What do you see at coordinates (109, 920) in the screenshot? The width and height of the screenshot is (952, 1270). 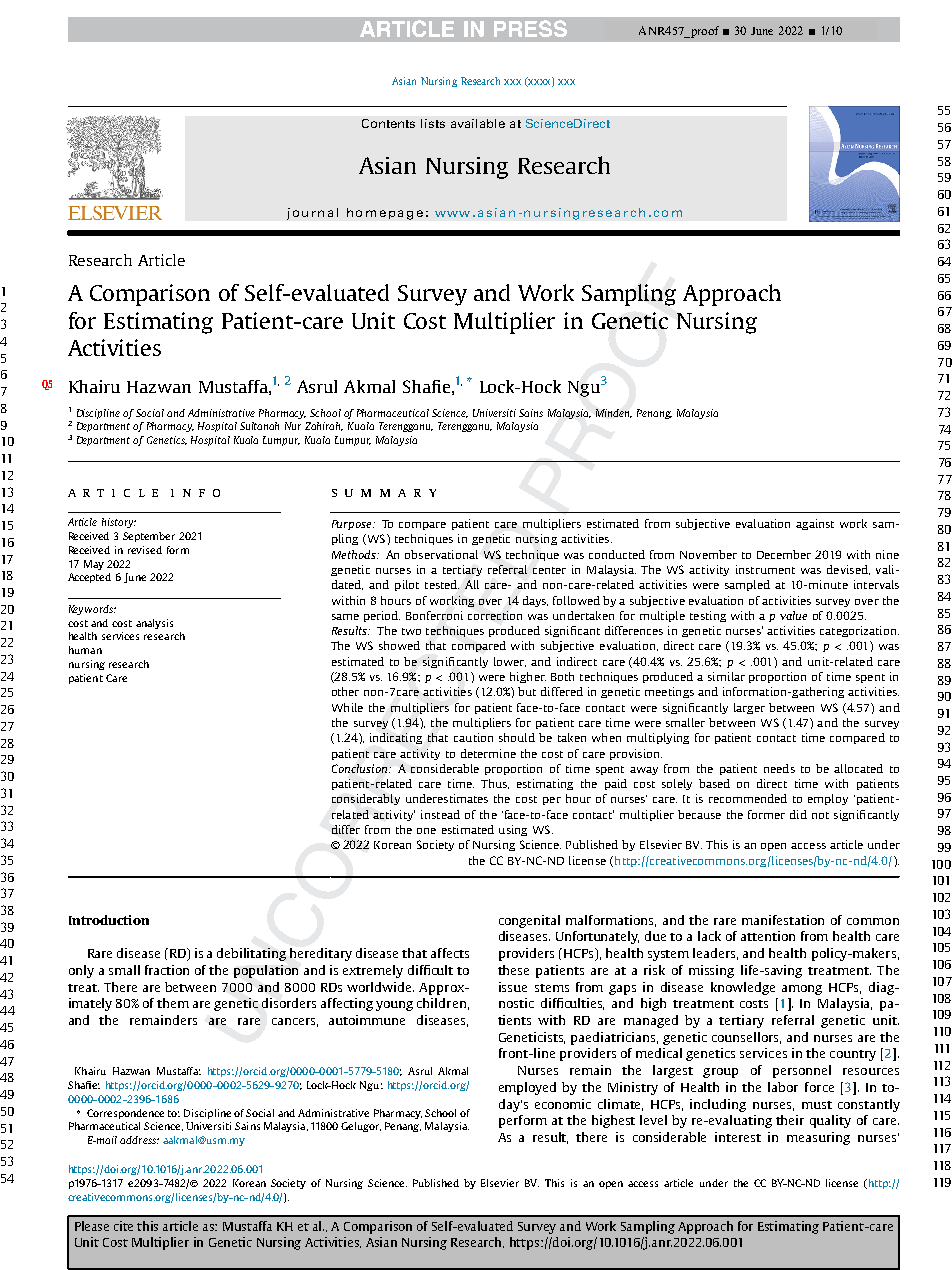 I see `Introduction` at bounding box center [109, 920].
